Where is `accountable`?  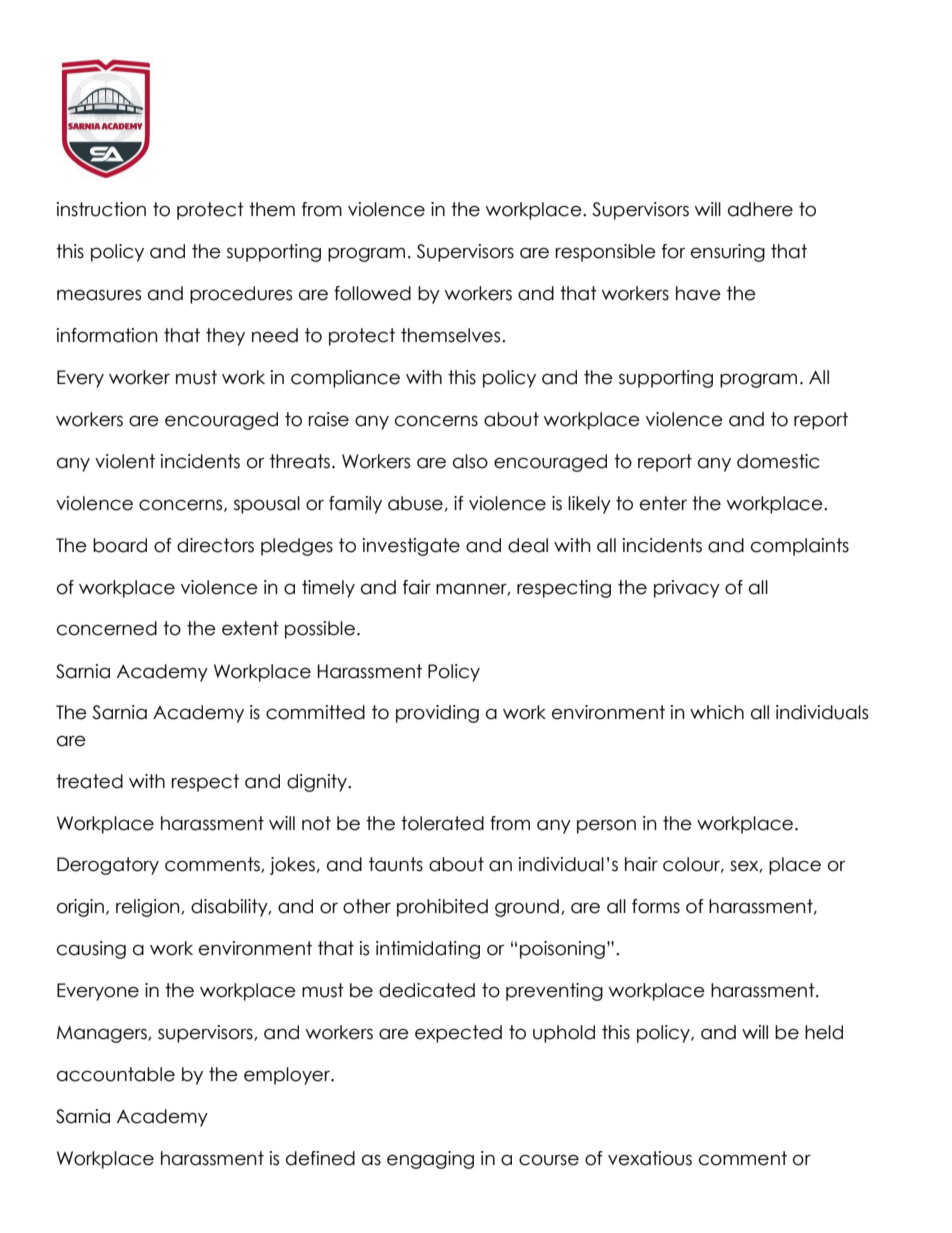 accountable is located at coordinates (116, 1074).
